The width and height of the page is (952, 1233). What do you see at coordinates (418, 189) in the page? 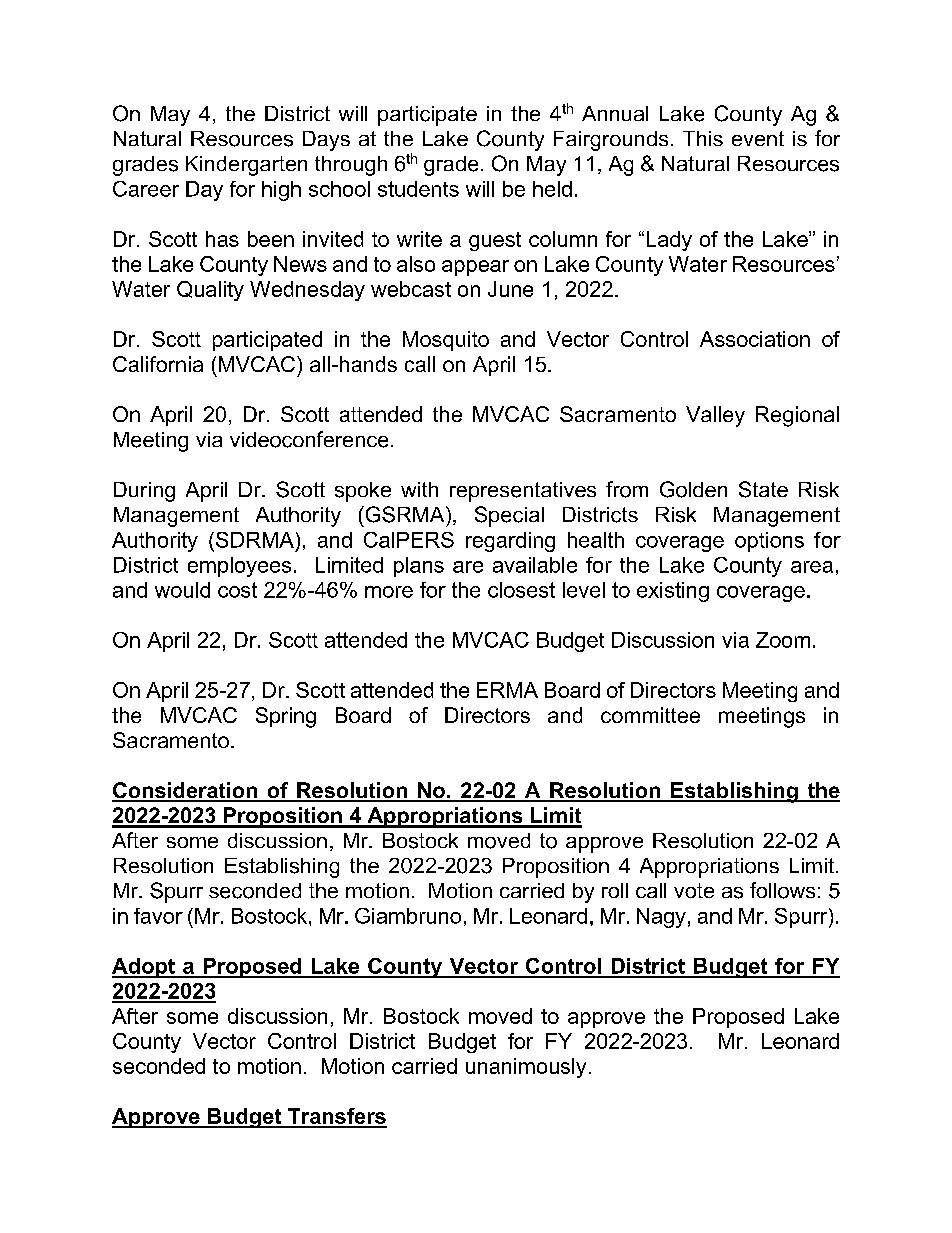
I see `students` at bounding box center [418, 189].
